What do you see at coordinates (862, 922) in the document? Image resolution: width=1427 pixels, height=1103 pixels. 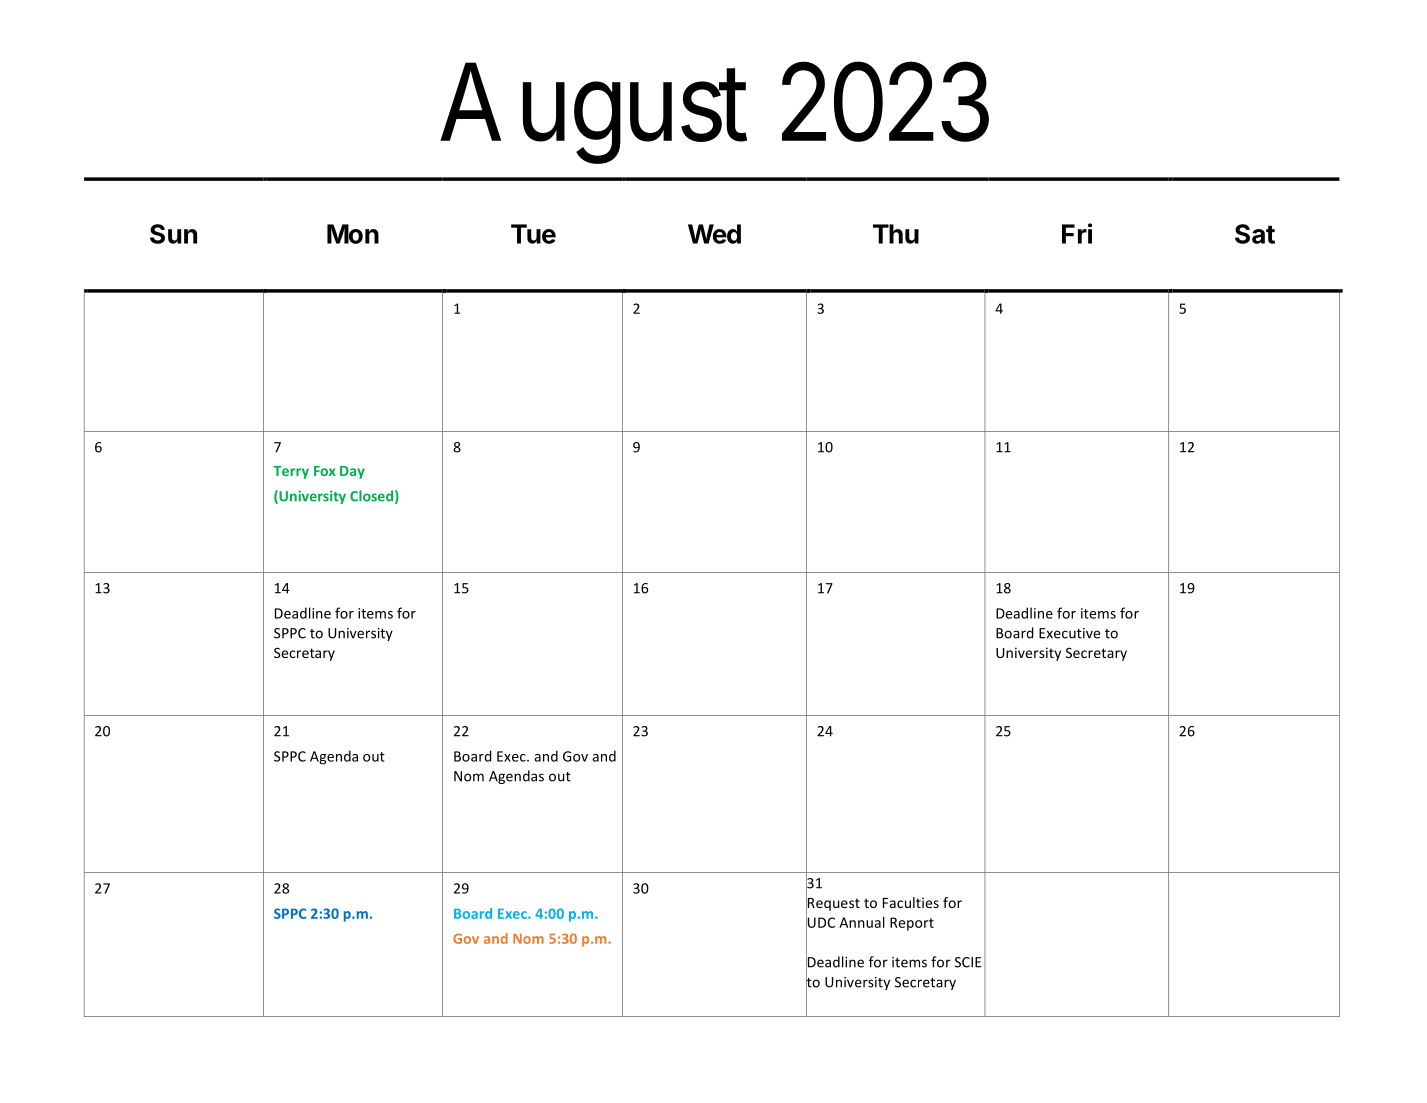 I see `Annual` at bounding box center [862, 922].
